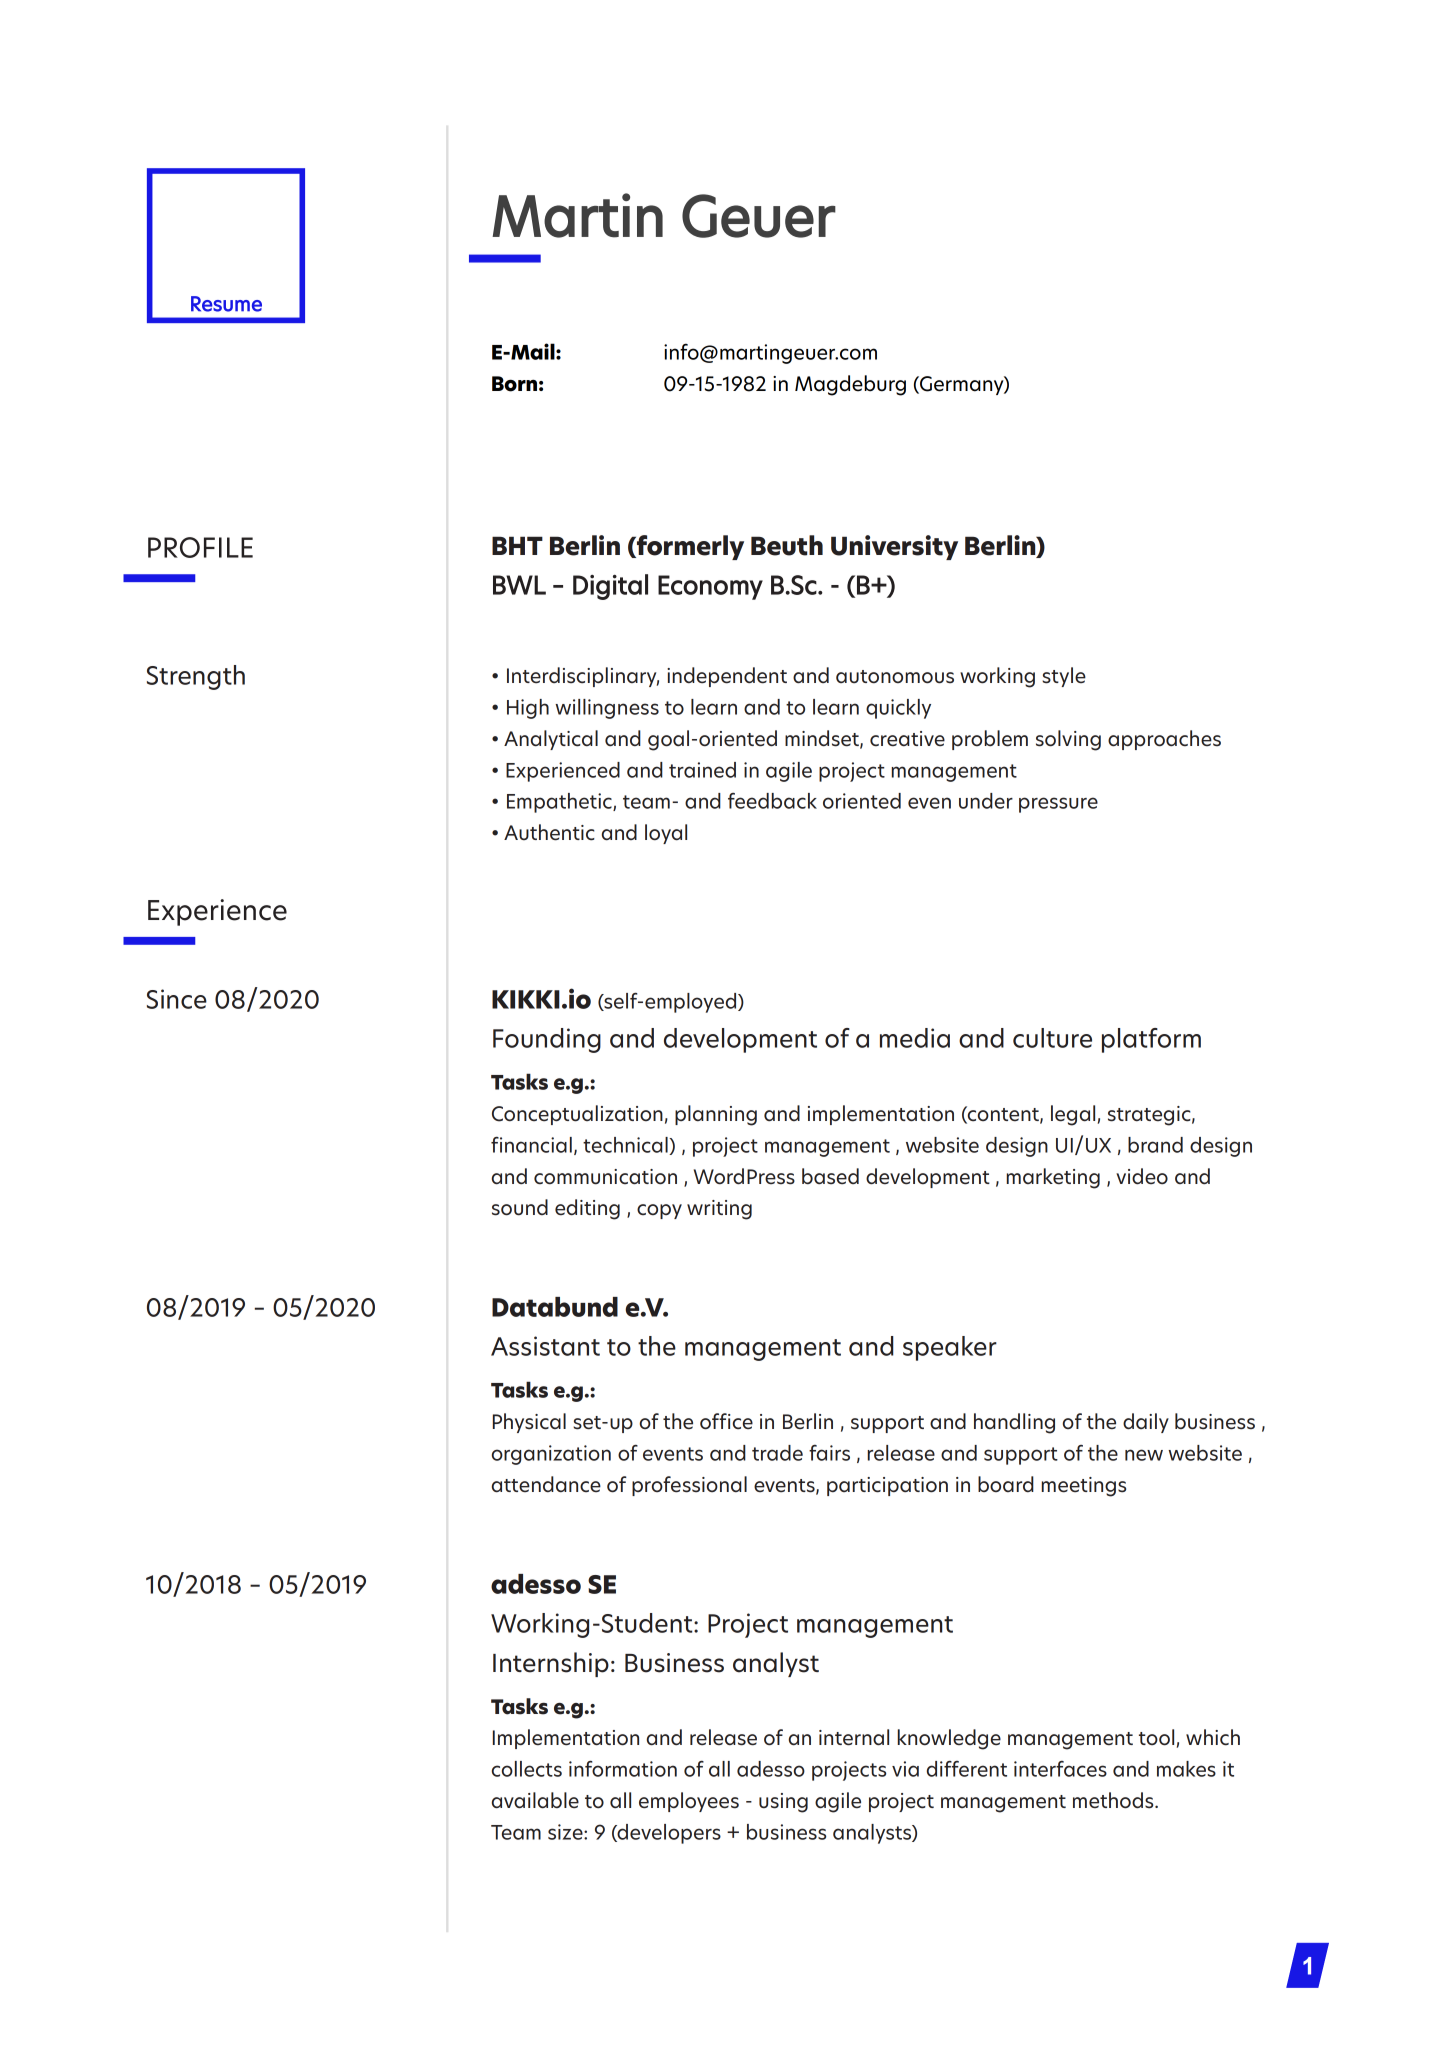 This page has height=2055, width=1453. What do you see at coordinates (527, 1769) in the page?
I see `collects` at bounding box center [527, 1769].
